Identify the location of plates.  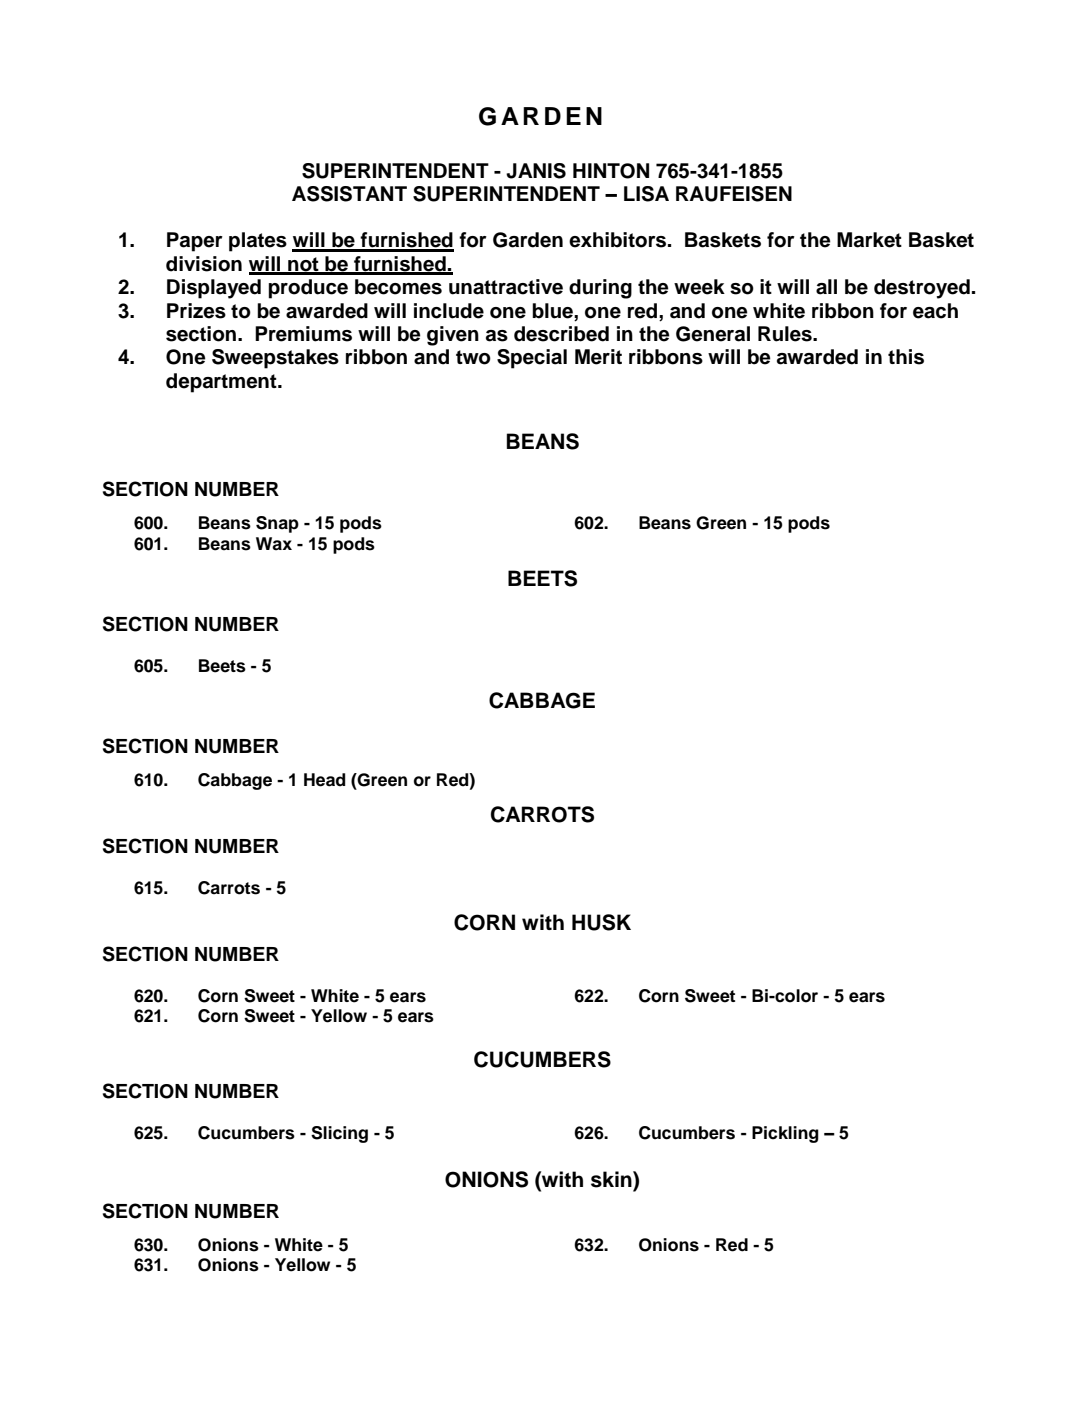
(258, 242).
